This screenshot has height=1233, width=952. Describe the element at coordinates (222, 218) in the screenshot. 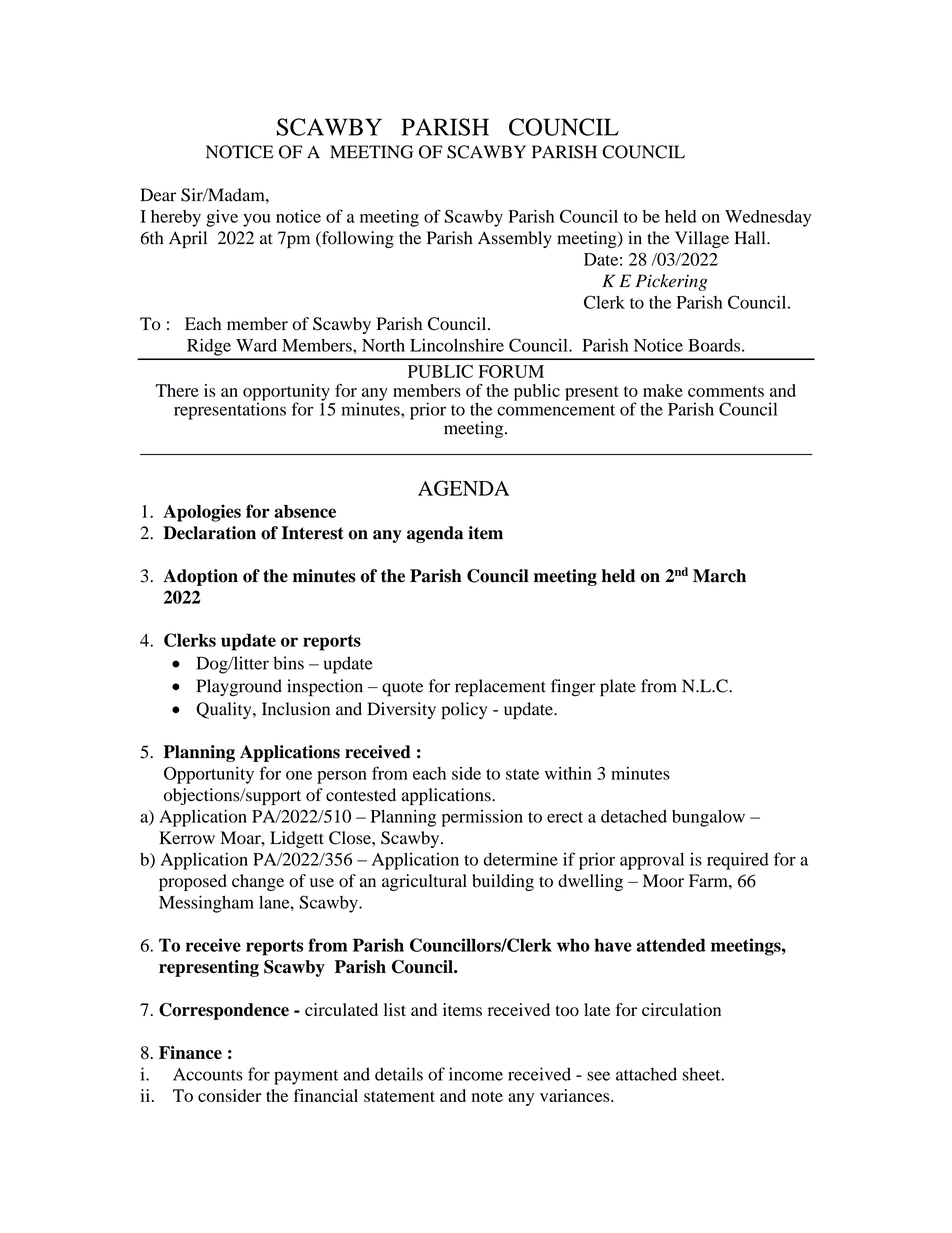

I see `give` at that location.
